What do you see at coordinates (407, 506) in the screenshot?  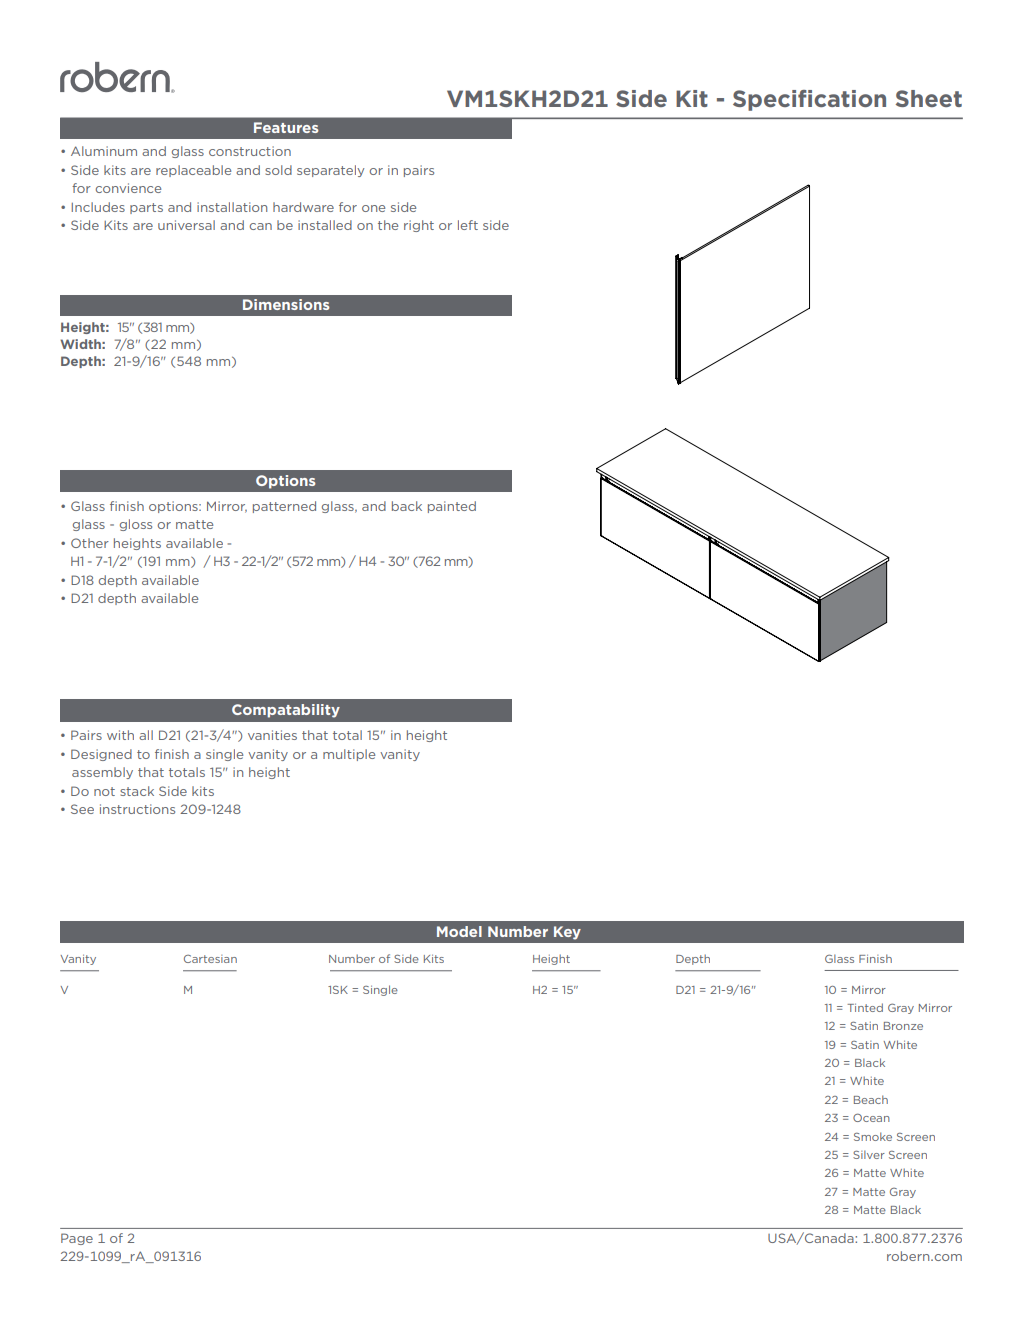 I see `back` at bounding box center [407, 506].
